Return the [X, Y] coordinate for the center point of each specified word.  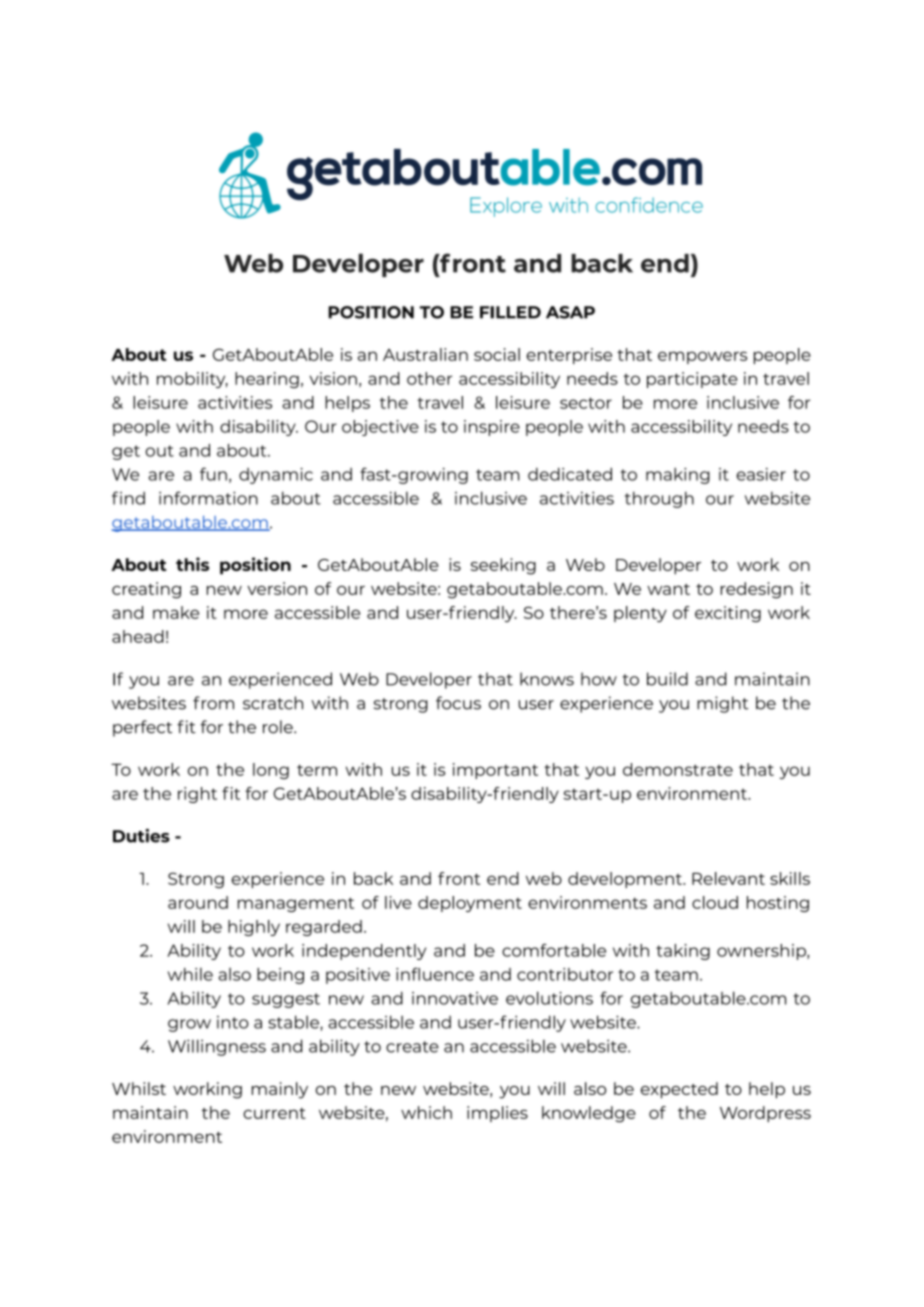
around [198, 902]
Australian [425, 354]
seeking [503, 566]
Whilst [139, 1088]
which [426, 1112]
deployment [470, 904]
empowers [702, 357]
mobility [192, 380]
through [659, 499]
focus [458, 703]
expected [679, 1090]
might [722, 704]
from [213, 703]
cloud [715, 902]
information [208, 498]
